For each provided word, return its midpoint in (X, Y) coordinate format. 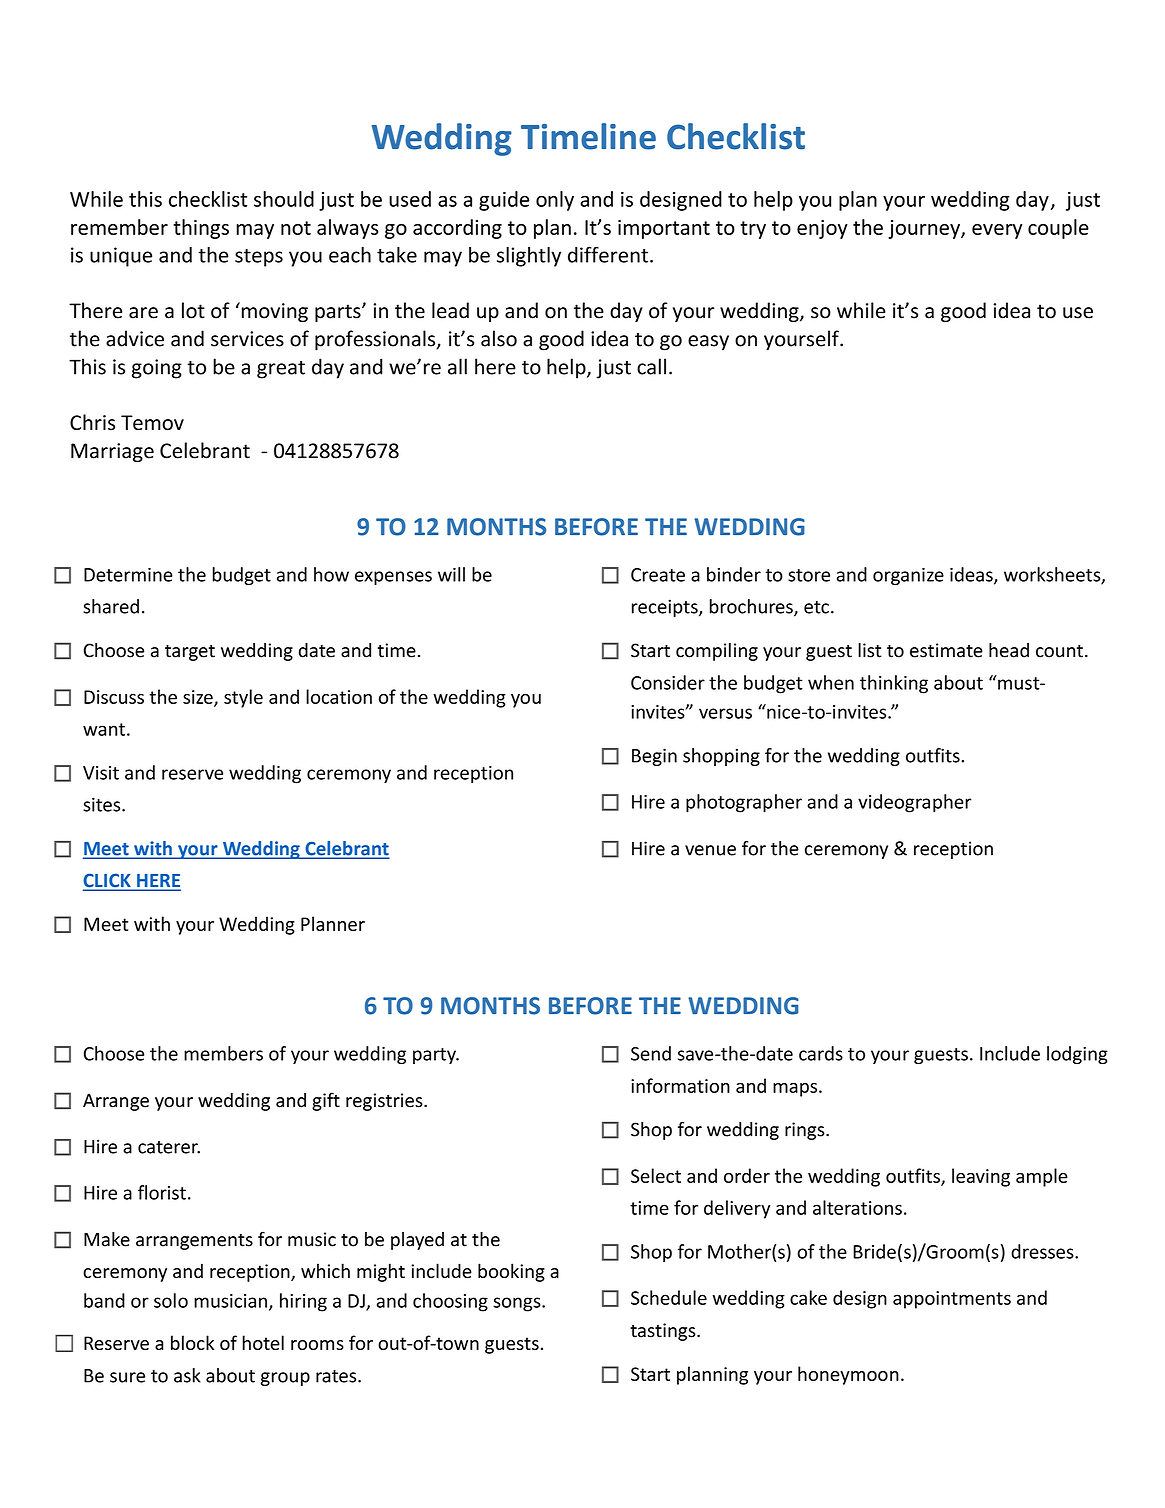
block (192, 1342)
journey (925, 229)
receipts (666, 608)
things (201, 229)
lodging (1077, 1055)
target (190, 653)
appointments (952, 1300)
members (223, 1053)
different (608, 254)
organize (908, 576)
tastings (664, 1332)
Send (651, 1053)
